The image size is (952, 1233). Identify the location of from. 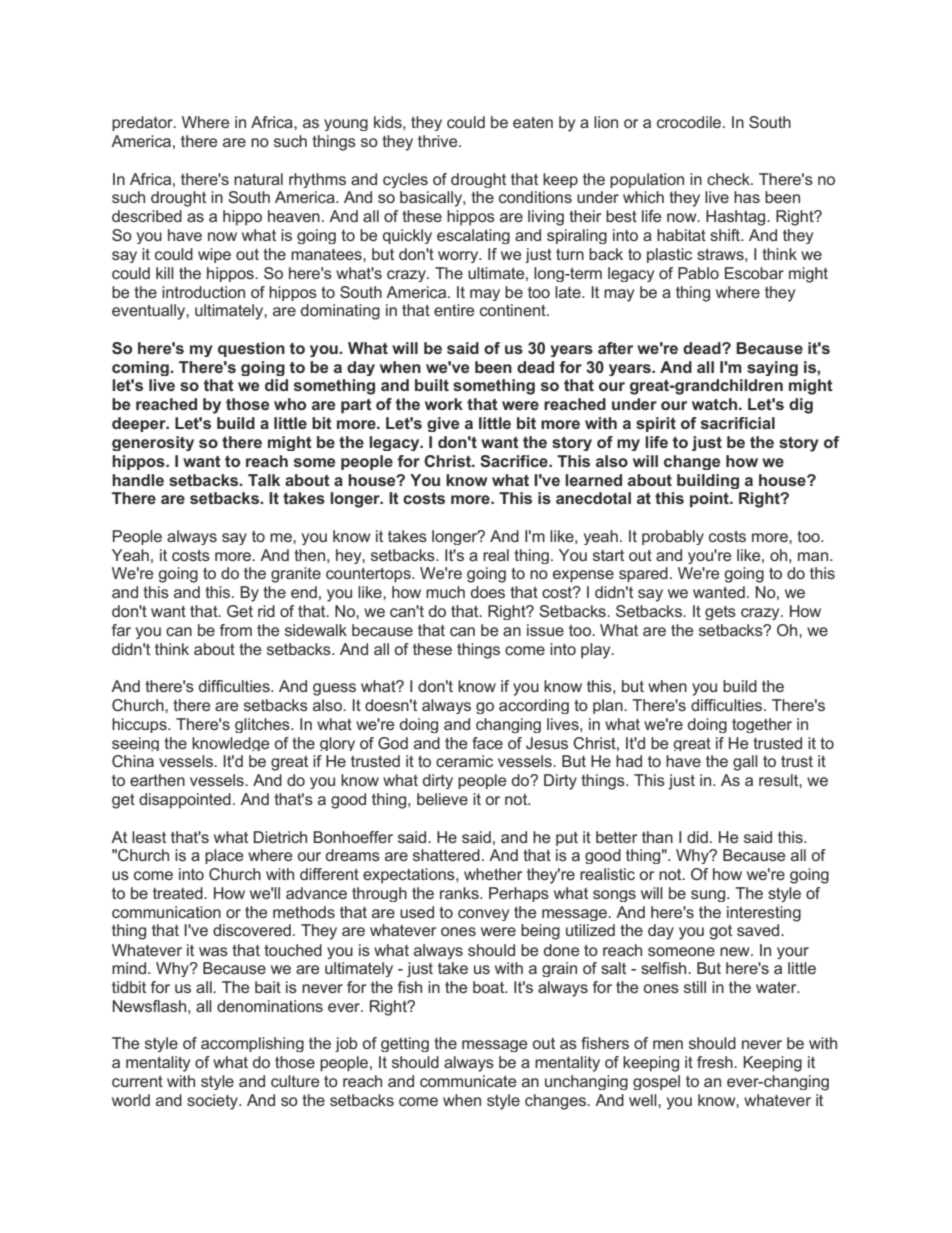
(236, 630).
